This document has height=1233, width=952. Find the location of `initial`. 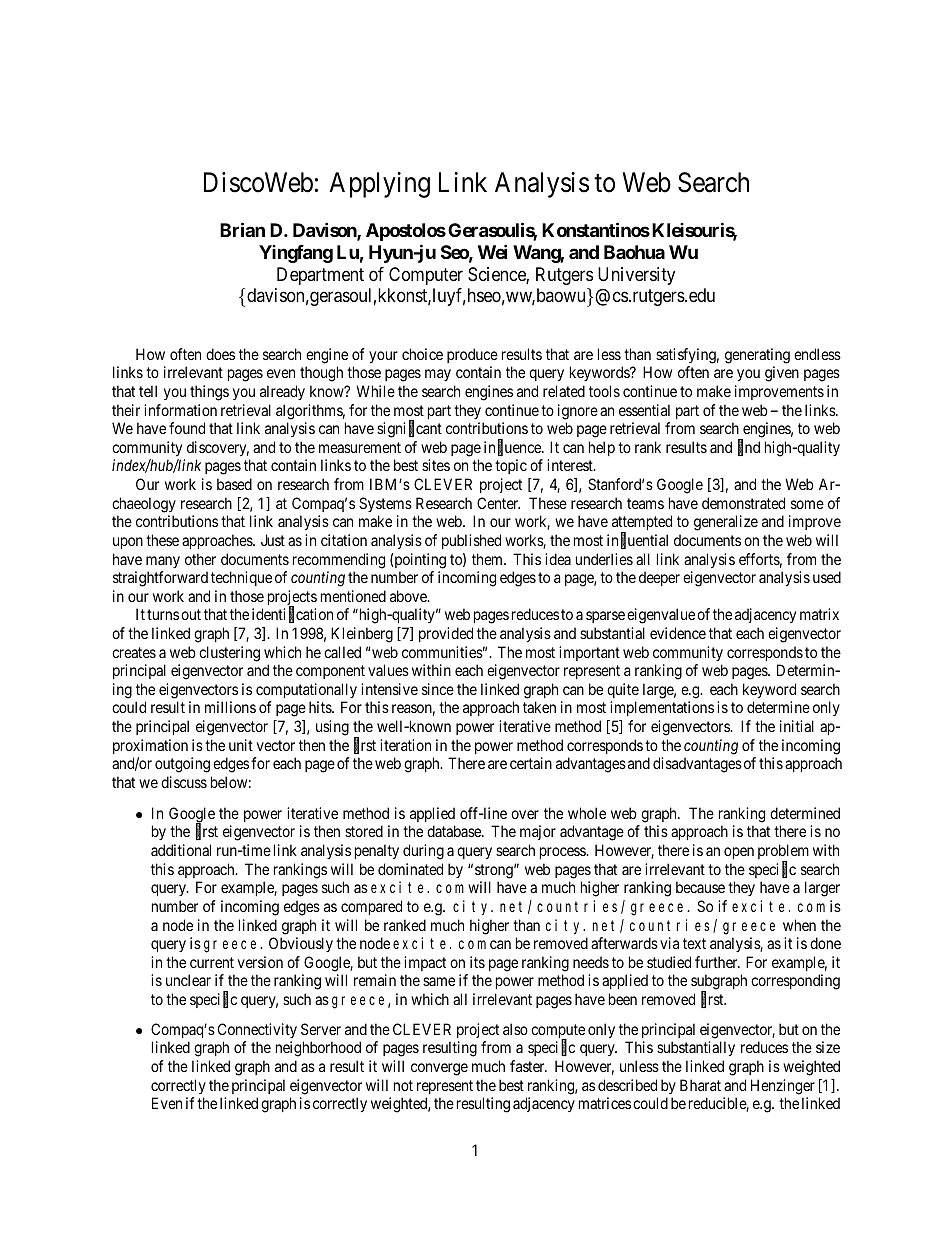

initial is located at coordinates (797, 726).
